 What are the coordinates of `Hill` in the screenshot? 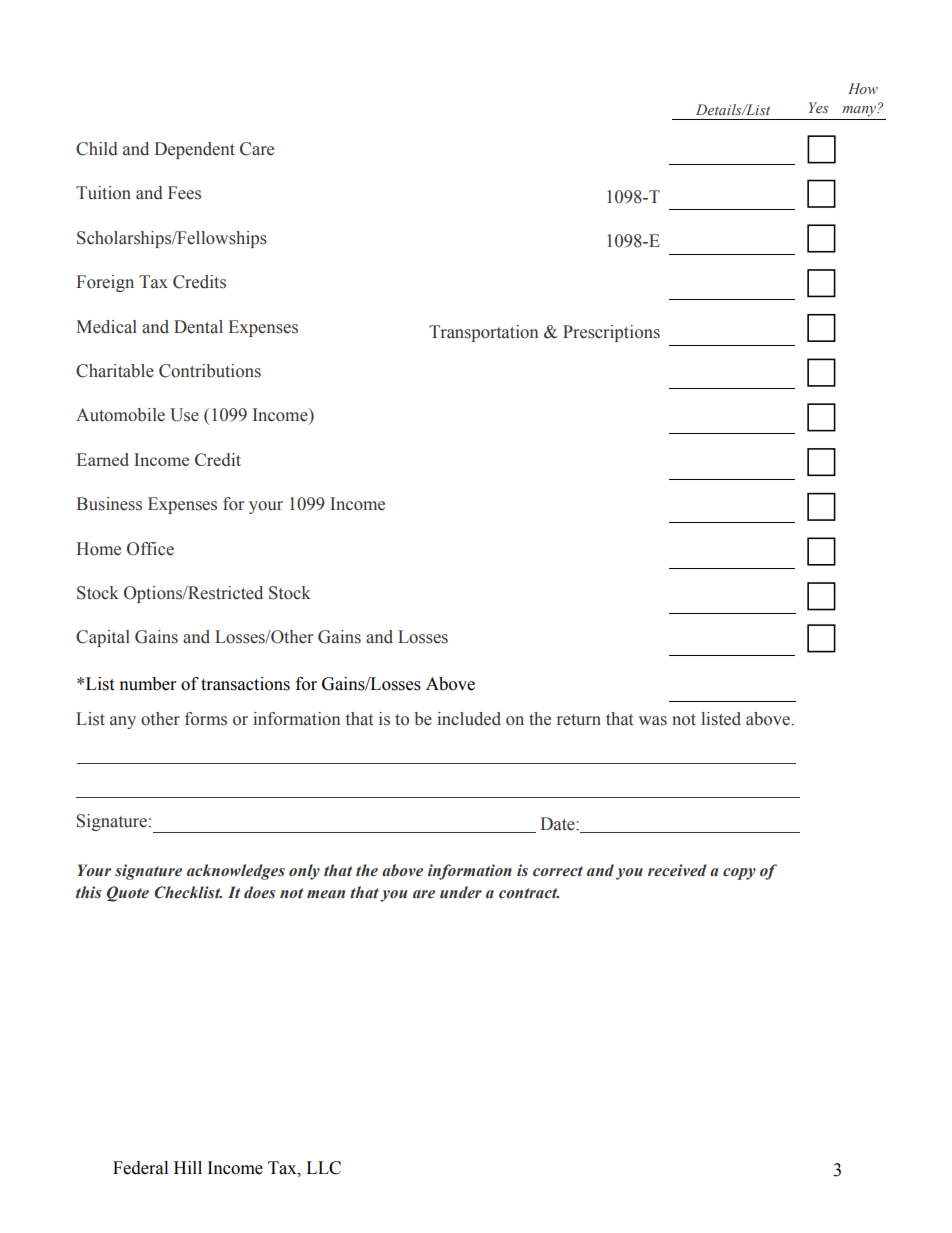 It's located at (188, 1167).
